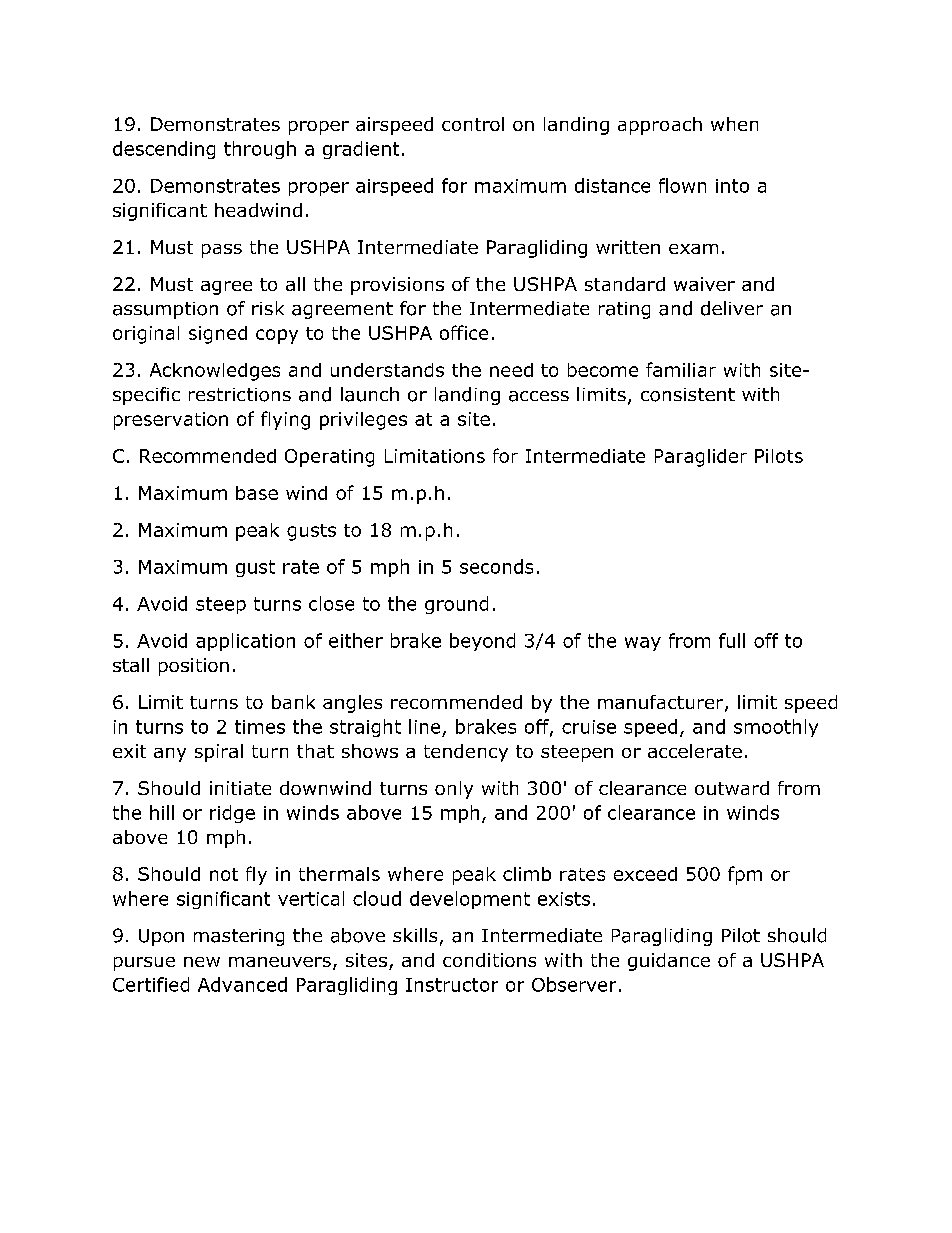 This screenshot has height=1233, width=952. What do you see at coordinates (194, 667) in the screenshot?
I see `position` at bounding box center [194, 667].
